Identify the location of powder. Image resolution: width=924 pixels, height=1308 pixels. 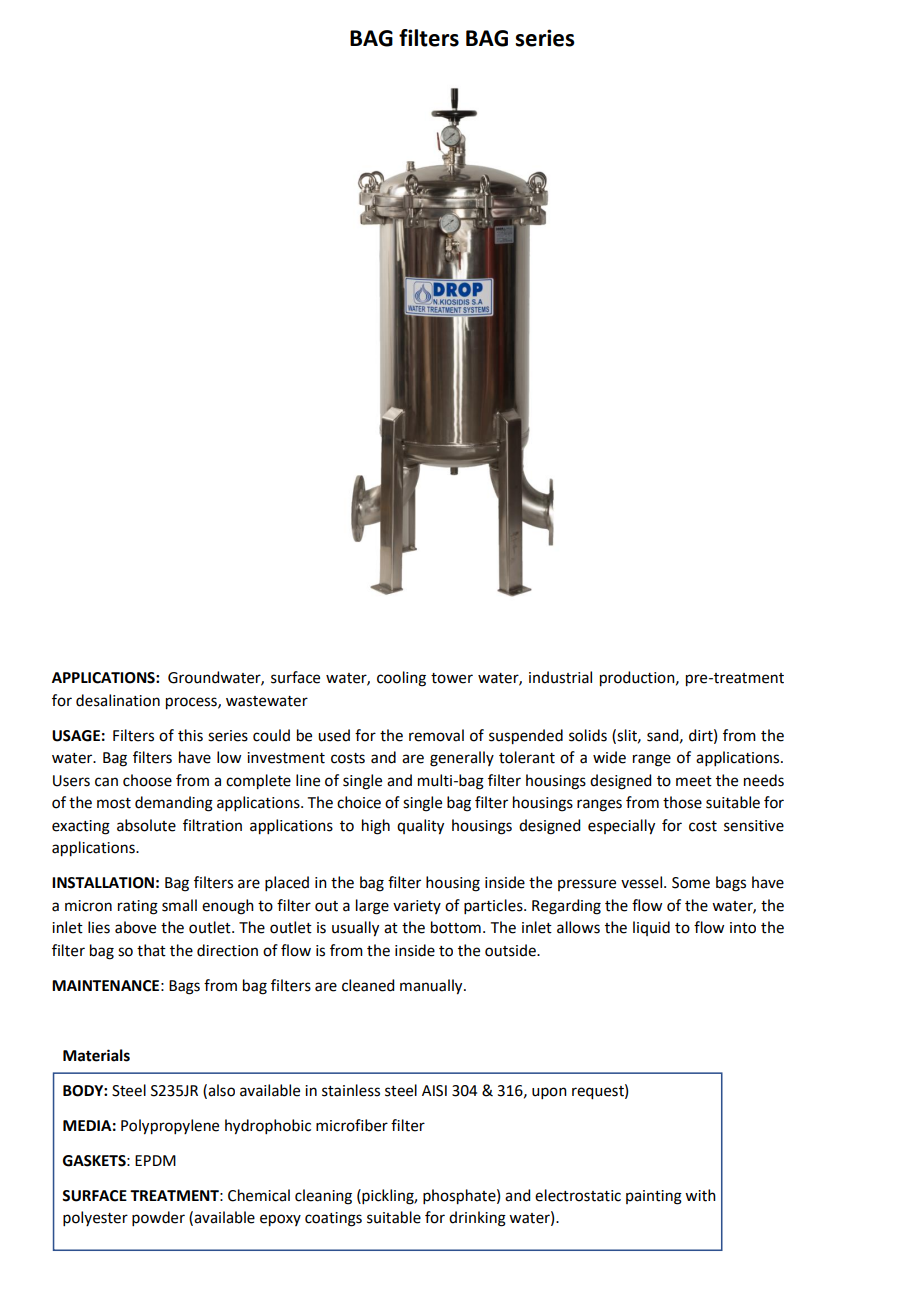
(158, 1218).
